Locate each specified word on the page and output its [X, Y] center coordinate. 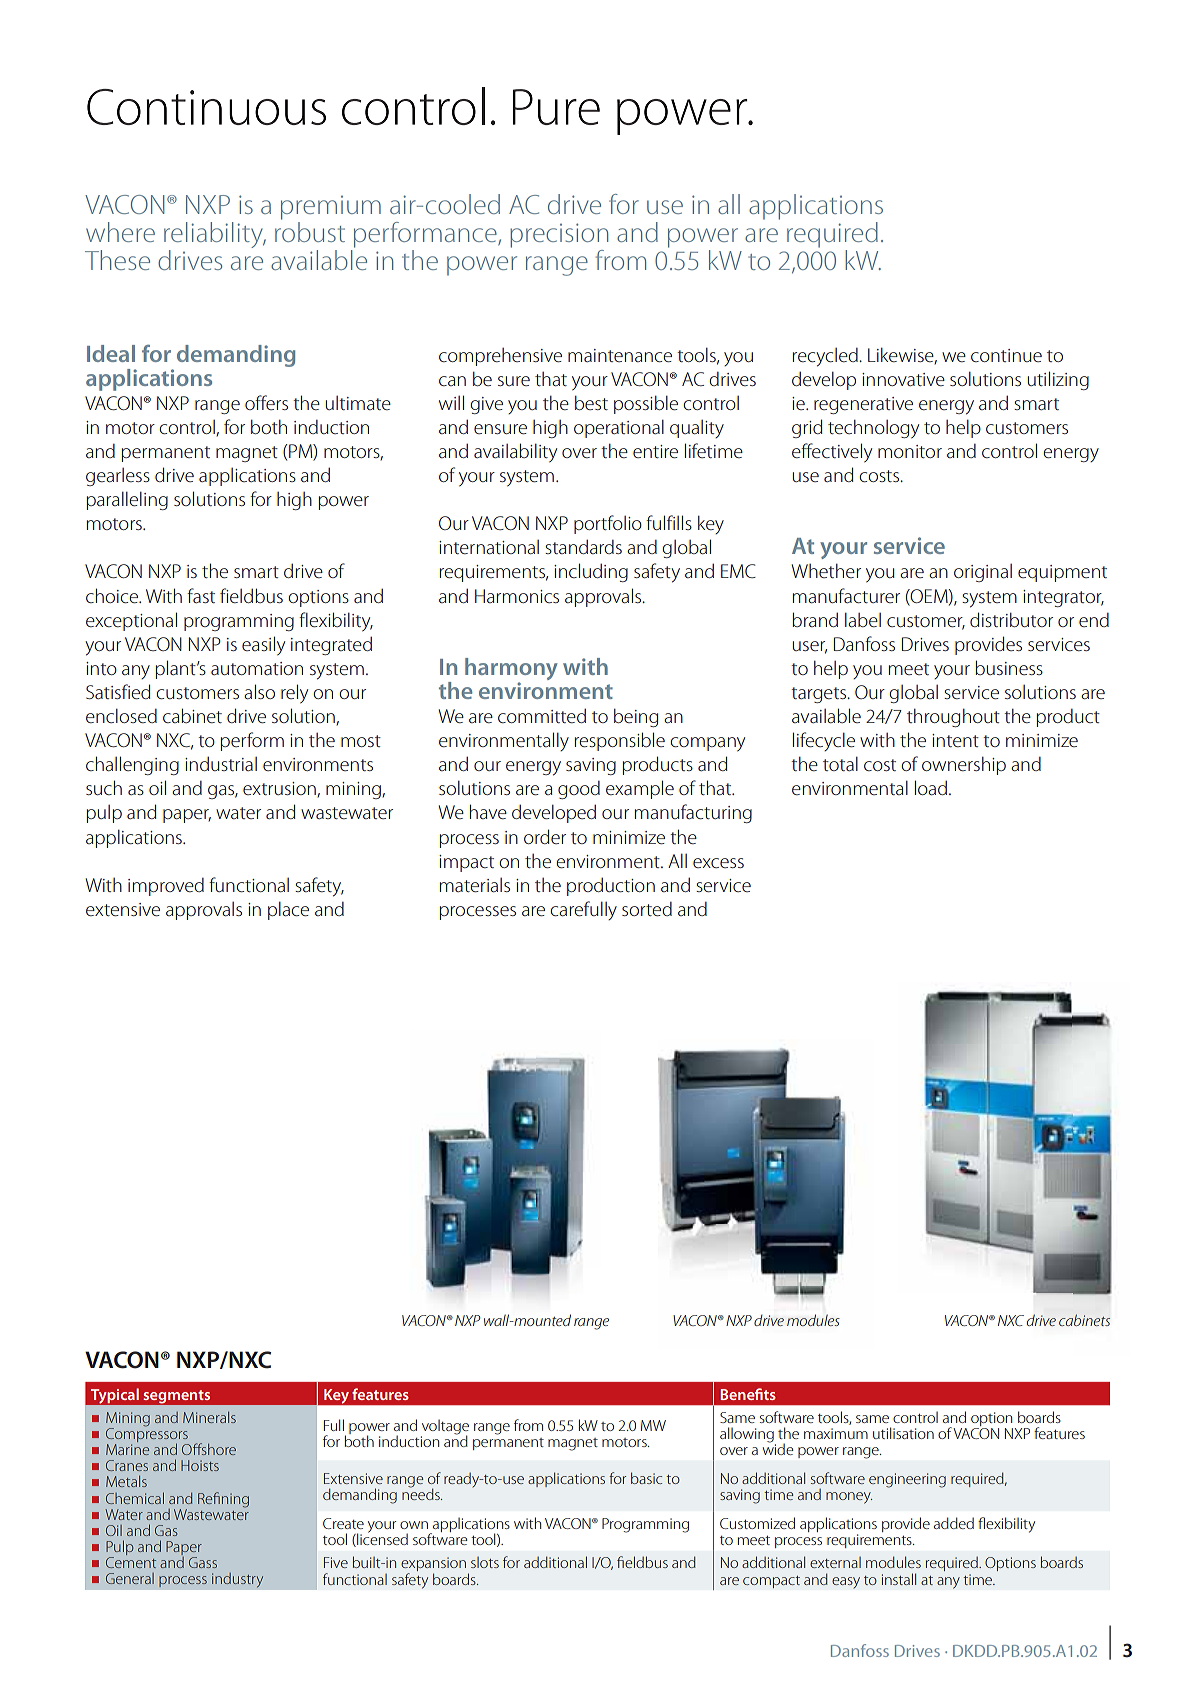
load [931, 787]
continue [1006, 355]
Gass [203, 1562]
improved [166, 887]
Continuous [206, 107]
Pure [556, 107]
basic [646, 1478]
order [545, 836]
